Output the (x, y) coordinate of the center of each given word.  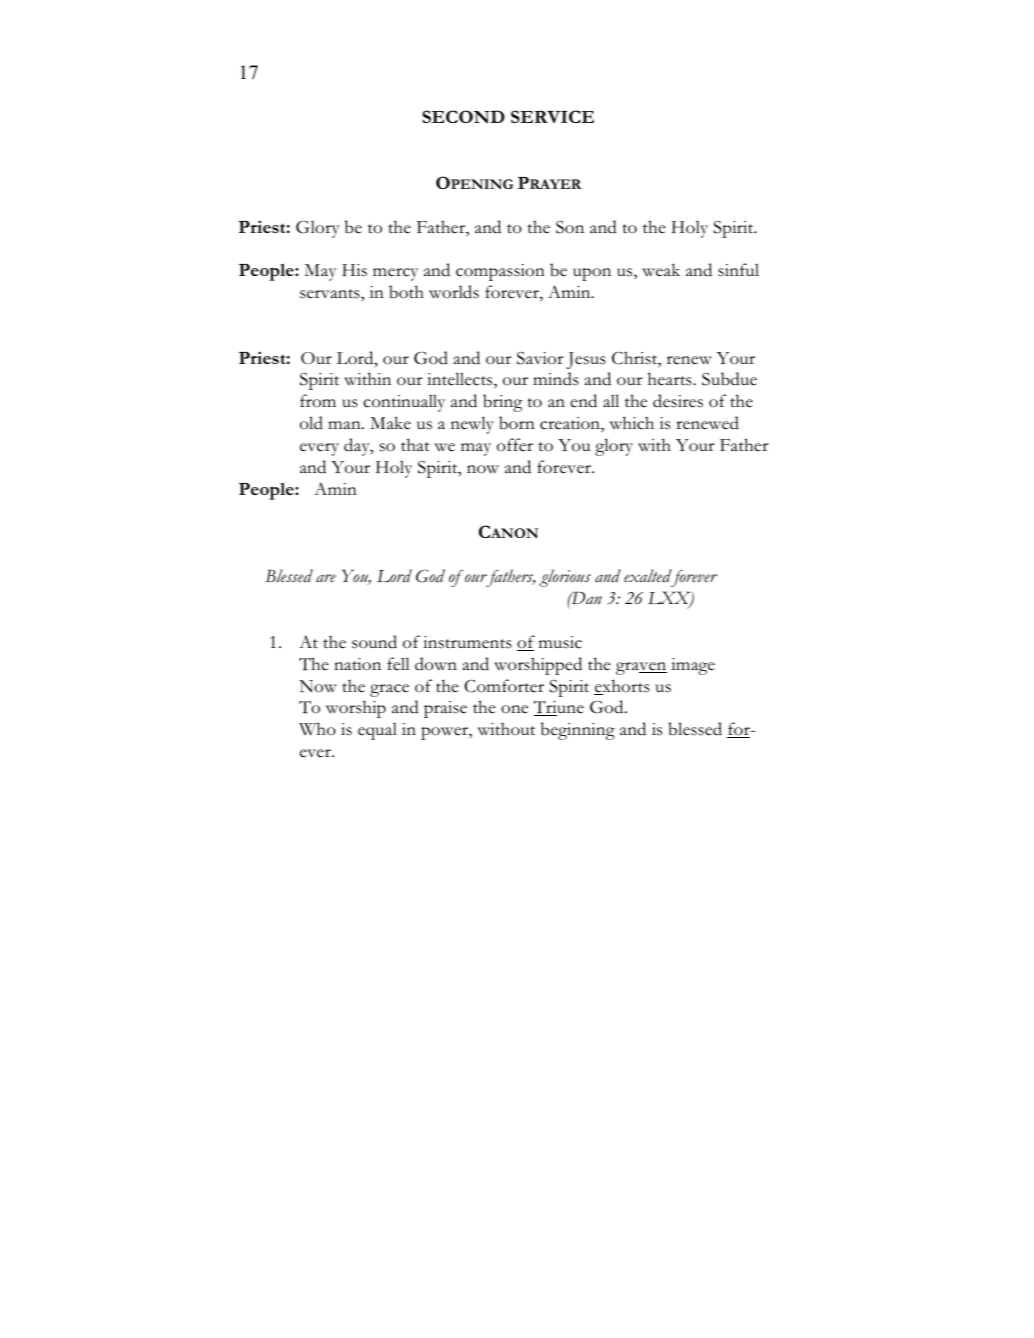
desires (678, 401)
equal (377, 731)
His (354, 270)
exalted (648, 576)
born (517, 423)
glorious (565, 578)
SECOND (463, 117)
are (326, 578)
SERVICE (552, 116)
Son (570, 227)
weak (661, 270)
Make (390, 423)
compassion (500, 272)
